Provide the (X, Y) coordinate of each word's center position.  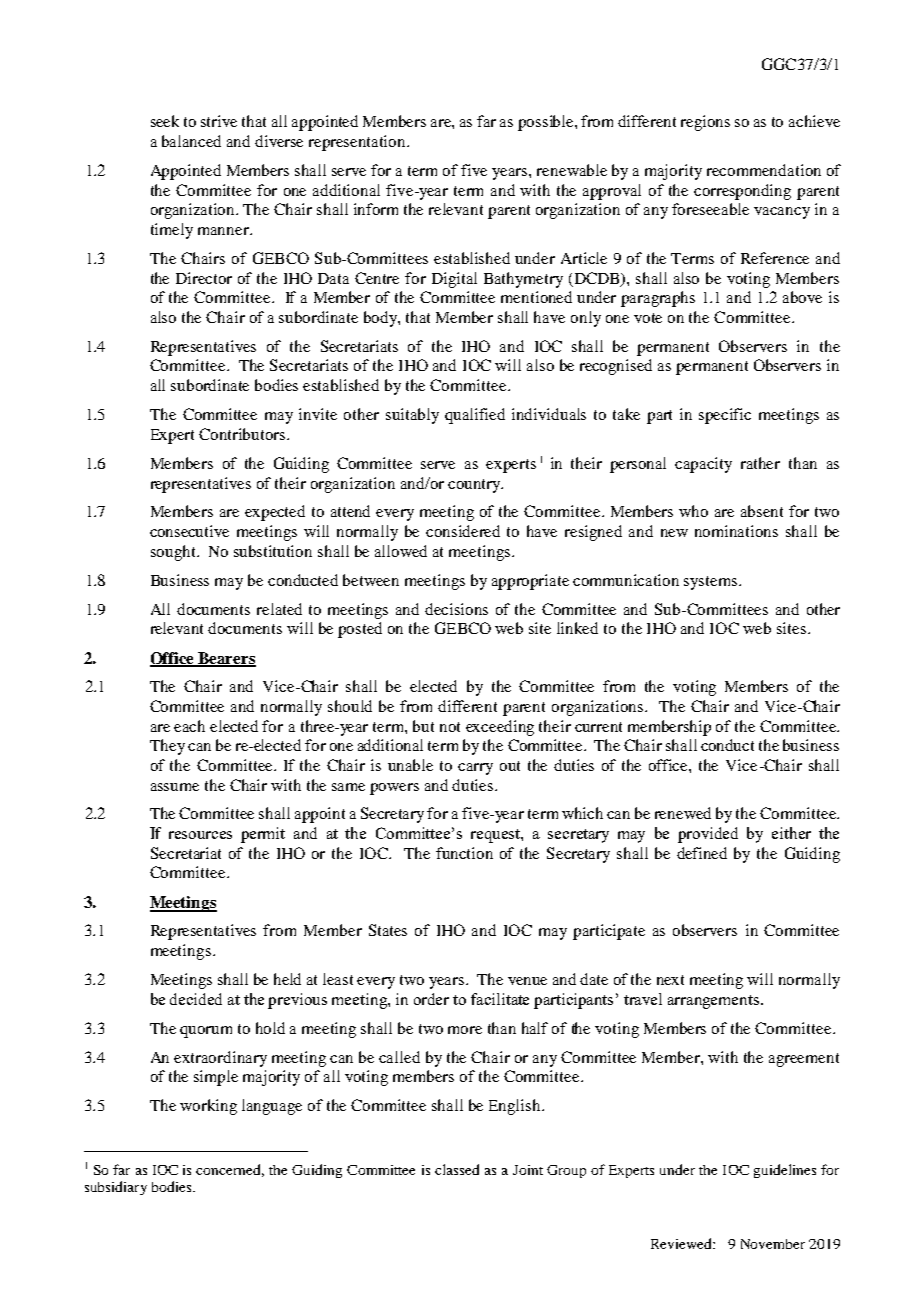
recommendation (764, 170)
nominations (736, 531)
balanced (191, 141)
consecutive (189, 531)
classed (457, 1169)
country (475, 486)
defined (702, 853)
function (464, 853)
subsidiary (116, 1188)
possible (547, 123)
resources (200, 835)
